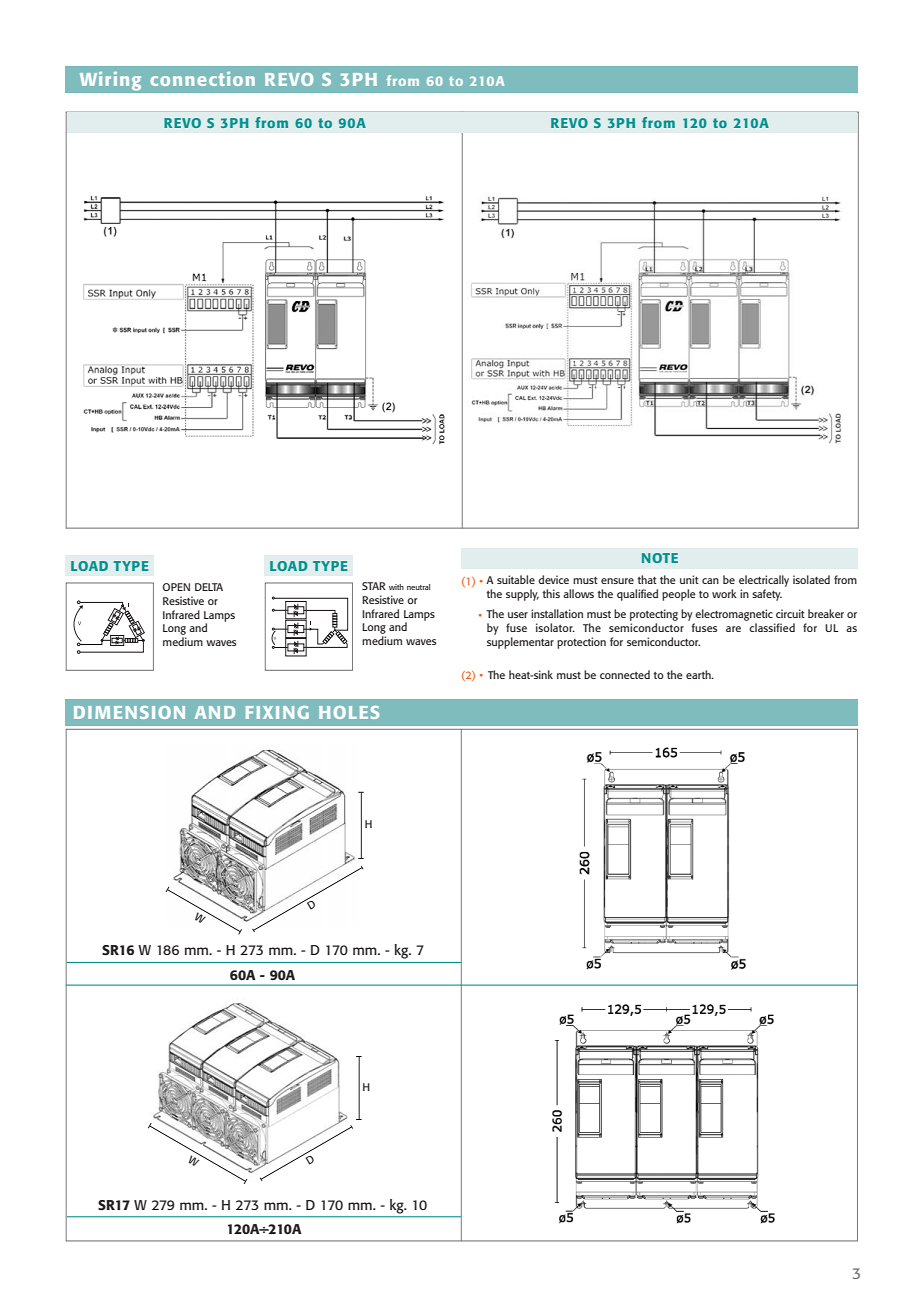  What do you see at coordinates (764, 581) in the screenshot?
I see `electrically` at bounding box center [764, 581].
